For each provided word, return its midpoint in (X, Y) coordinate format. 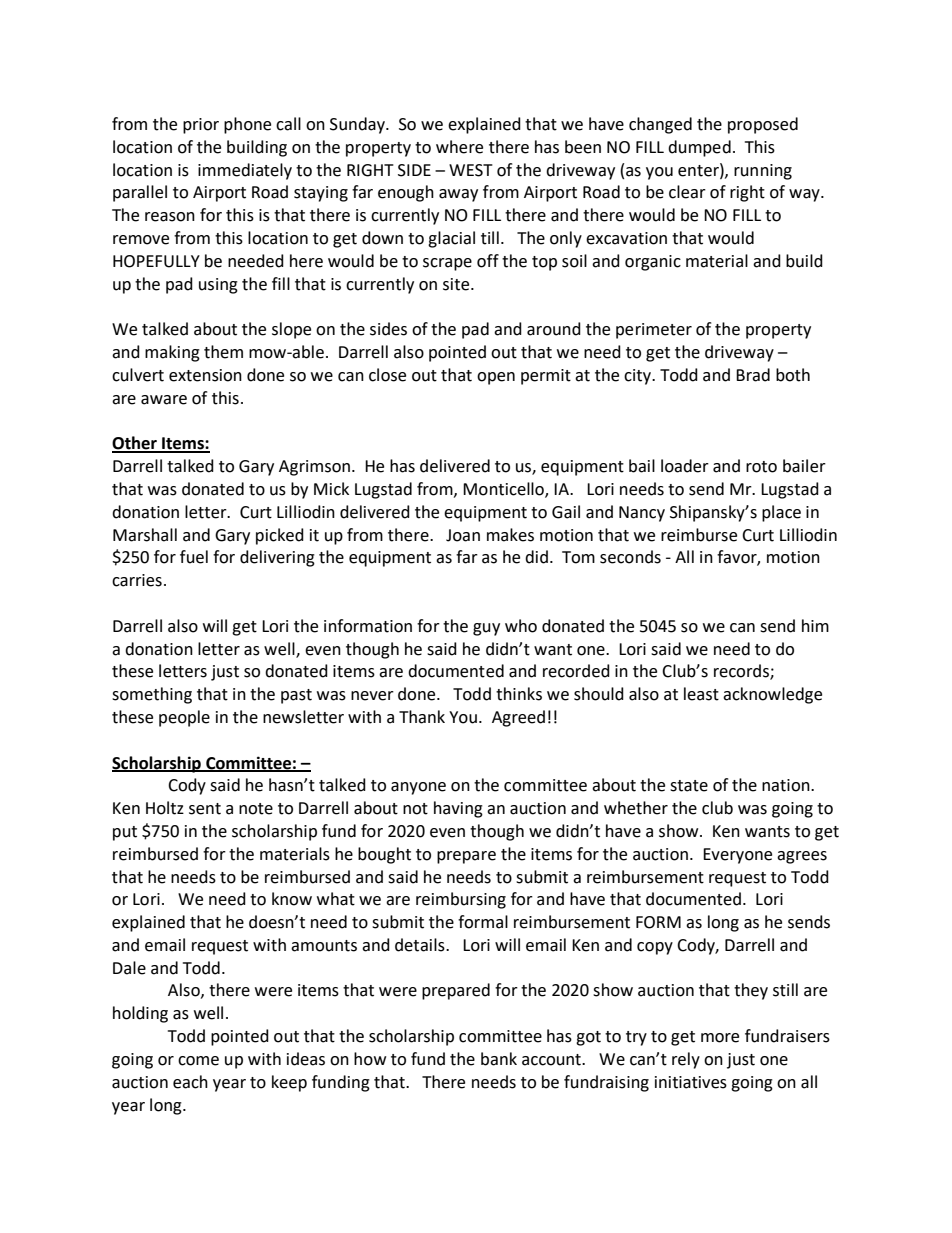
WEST (471, 170)
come (198, 1061)
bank (499, 1059)
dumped (699, 148)
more (720, 1038)
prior (201, 126)
